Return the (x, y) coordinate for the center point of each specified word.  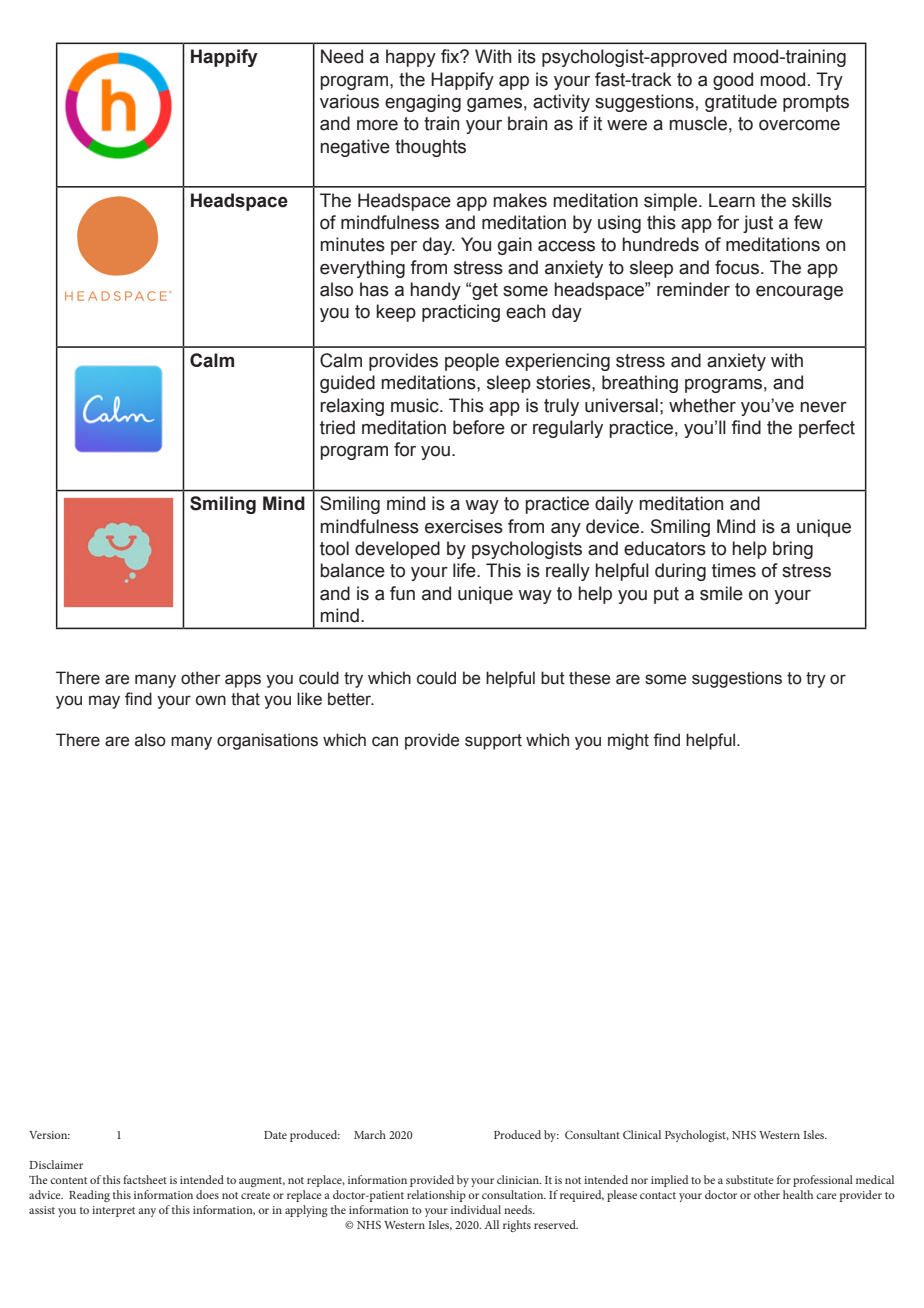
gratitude (741, 103)
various (349, 101)
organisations (267, 741)
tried (337, 427)
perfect (827, 429)
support (493, 742)
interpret (113, 1211)
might (628, 741)
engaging (423, 103)
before (479, 427)
